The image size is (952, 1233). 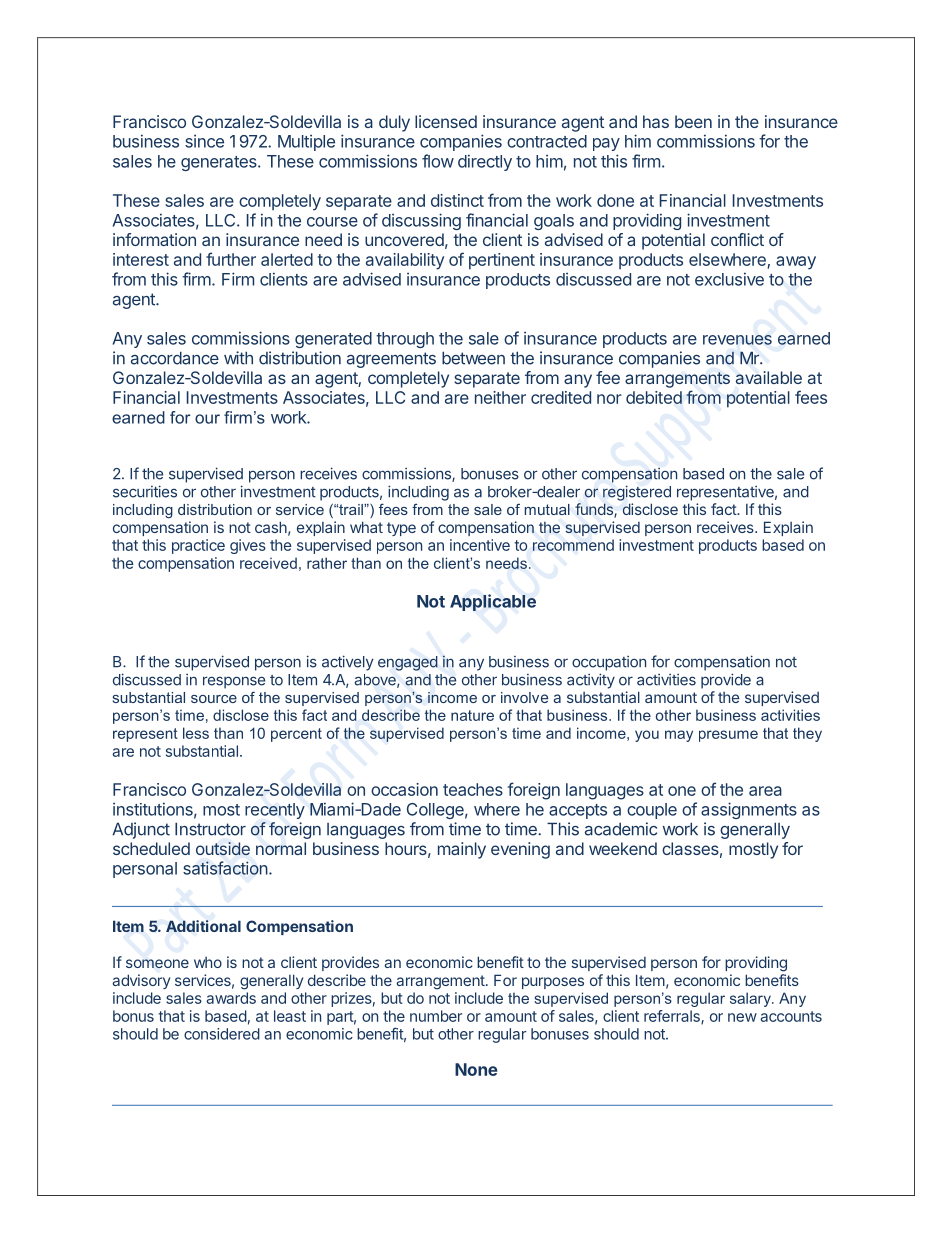 What do you see at coordinates (473, 358) in the screenshot?
I see `between` at bounding box center [473, 358].
